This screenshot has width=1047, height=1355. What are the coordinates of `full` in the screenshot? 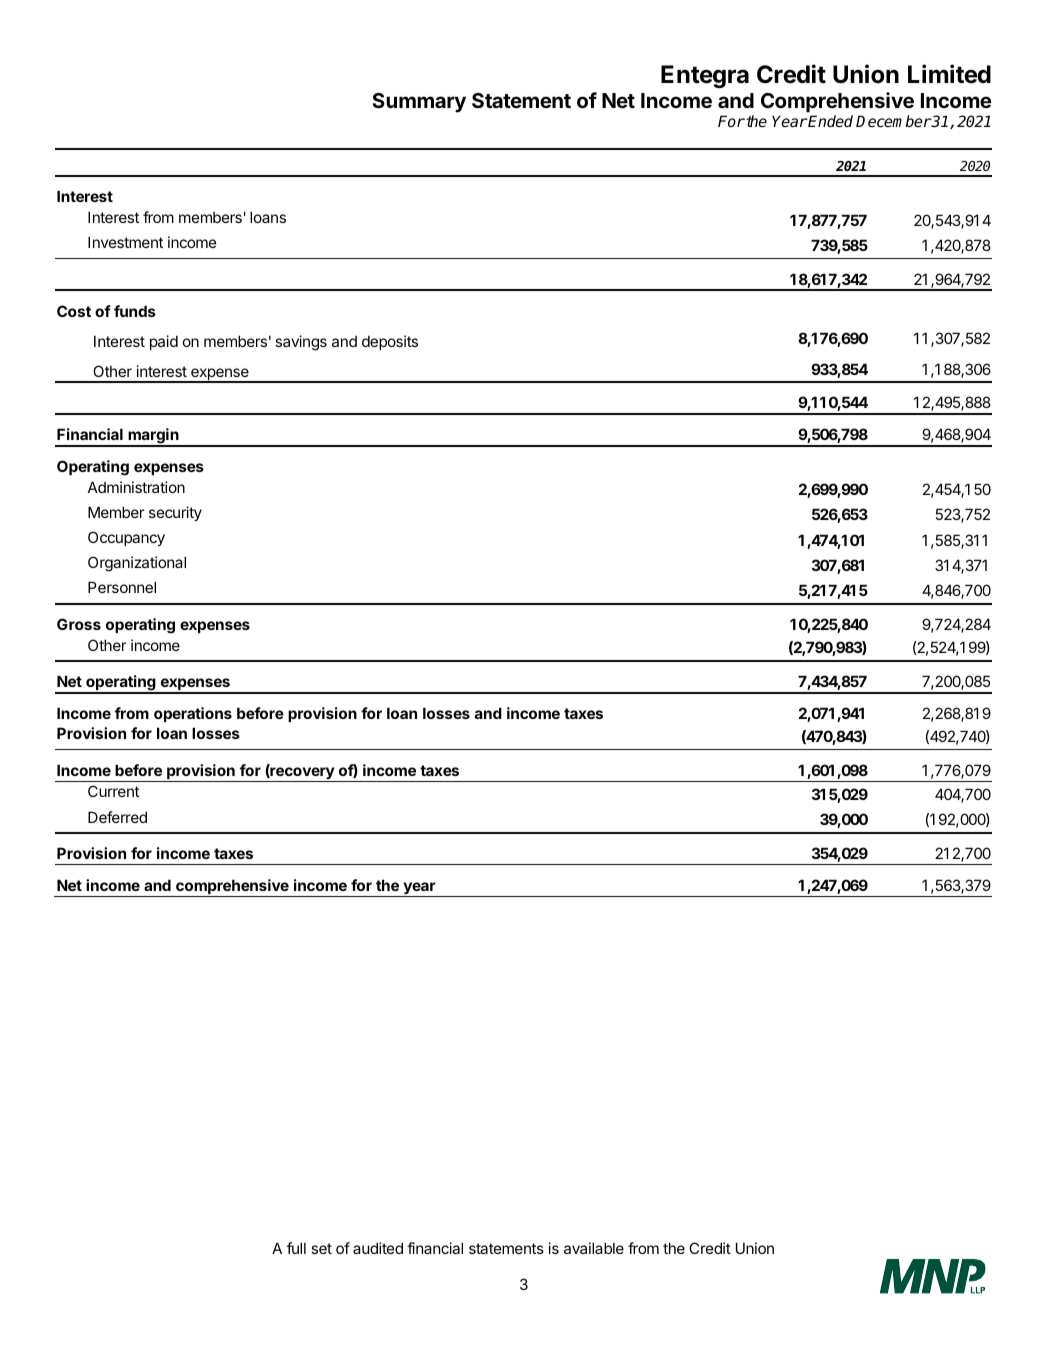 It's located at (296, 1248).
